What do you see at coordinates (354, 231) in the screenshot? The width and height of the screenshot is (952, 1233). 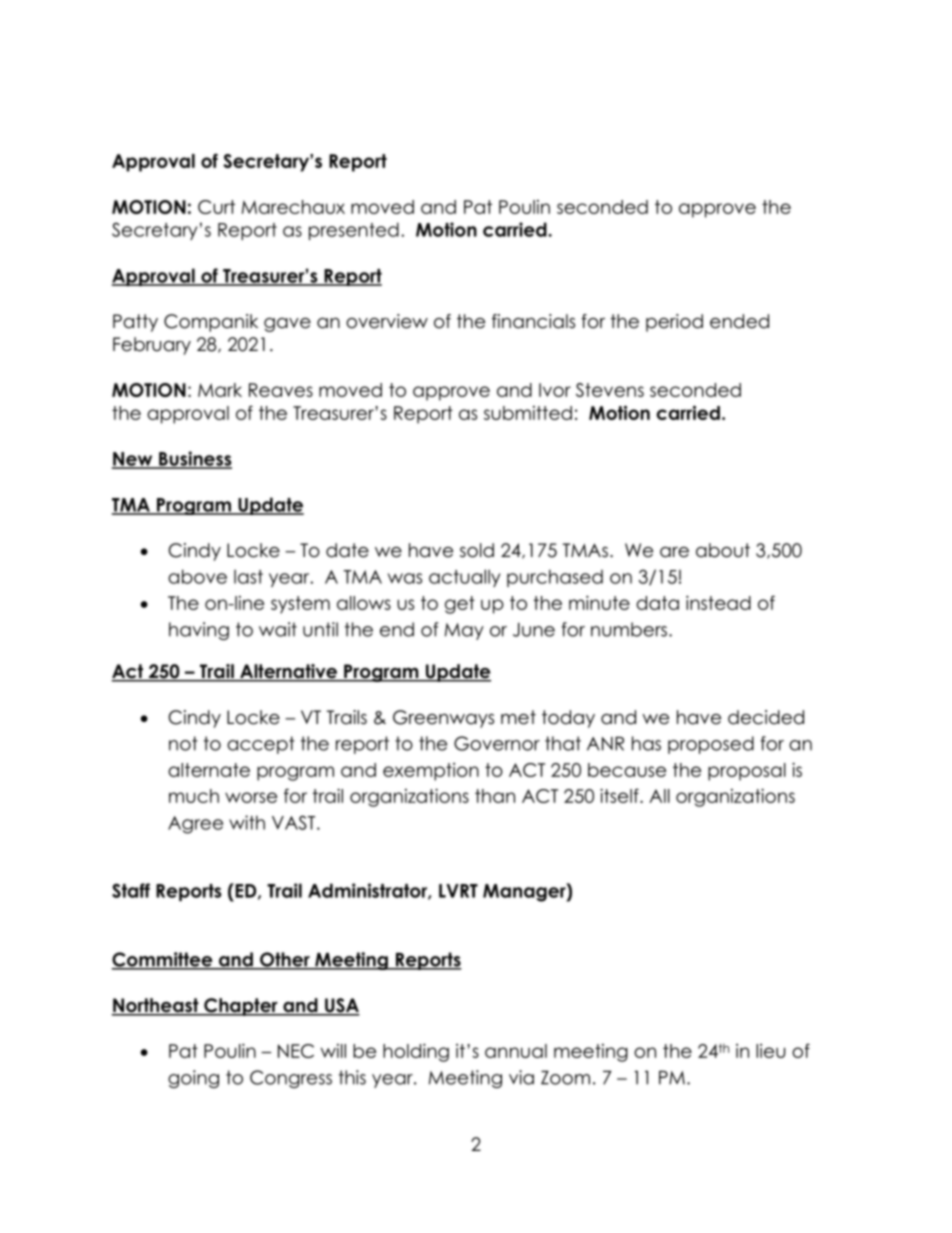 I see `presented` at bounding box center [354, 231].
